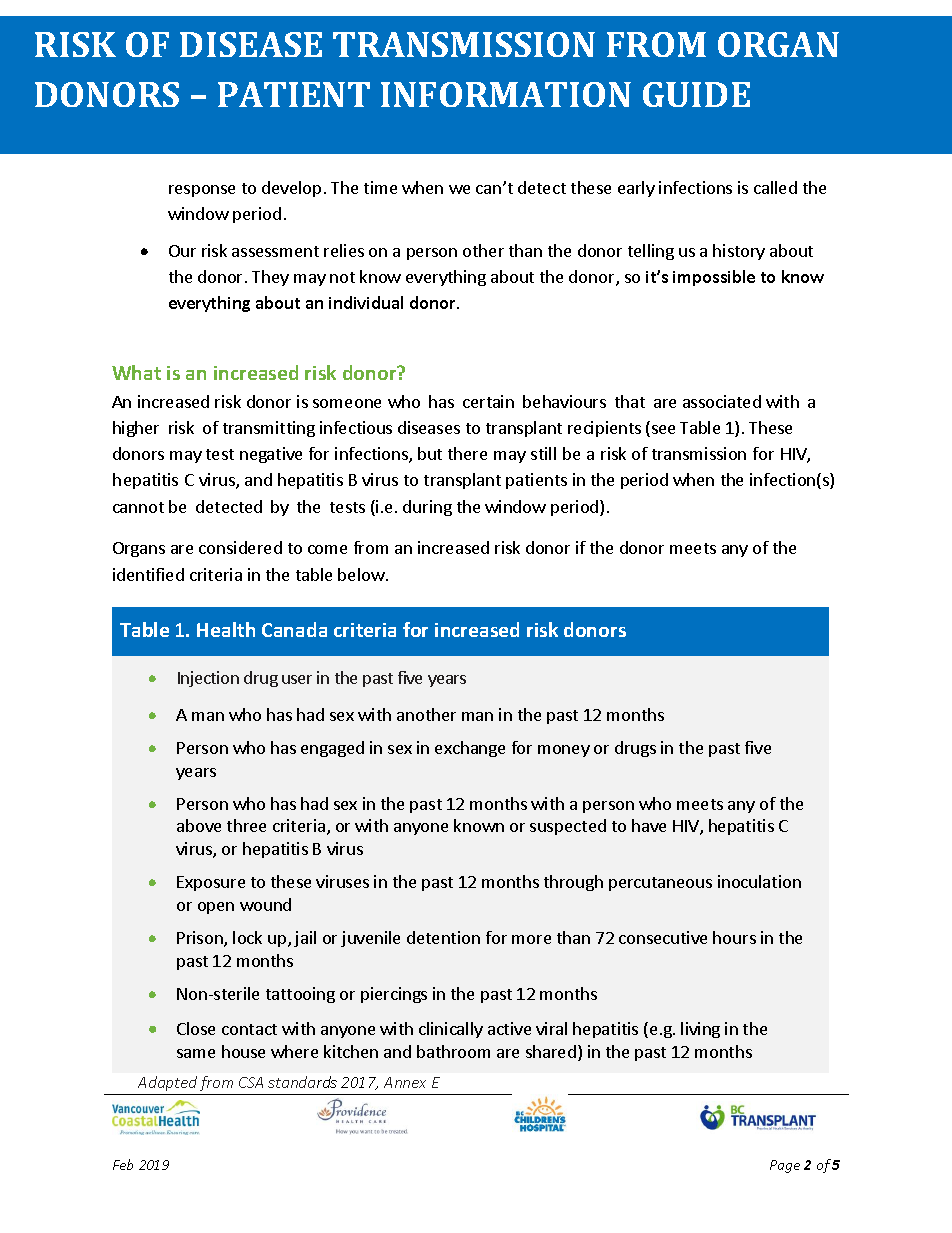 The image size is (952, 1233). Describe the element at coordinates (136, 372) in the document. I see `What` at that location.
